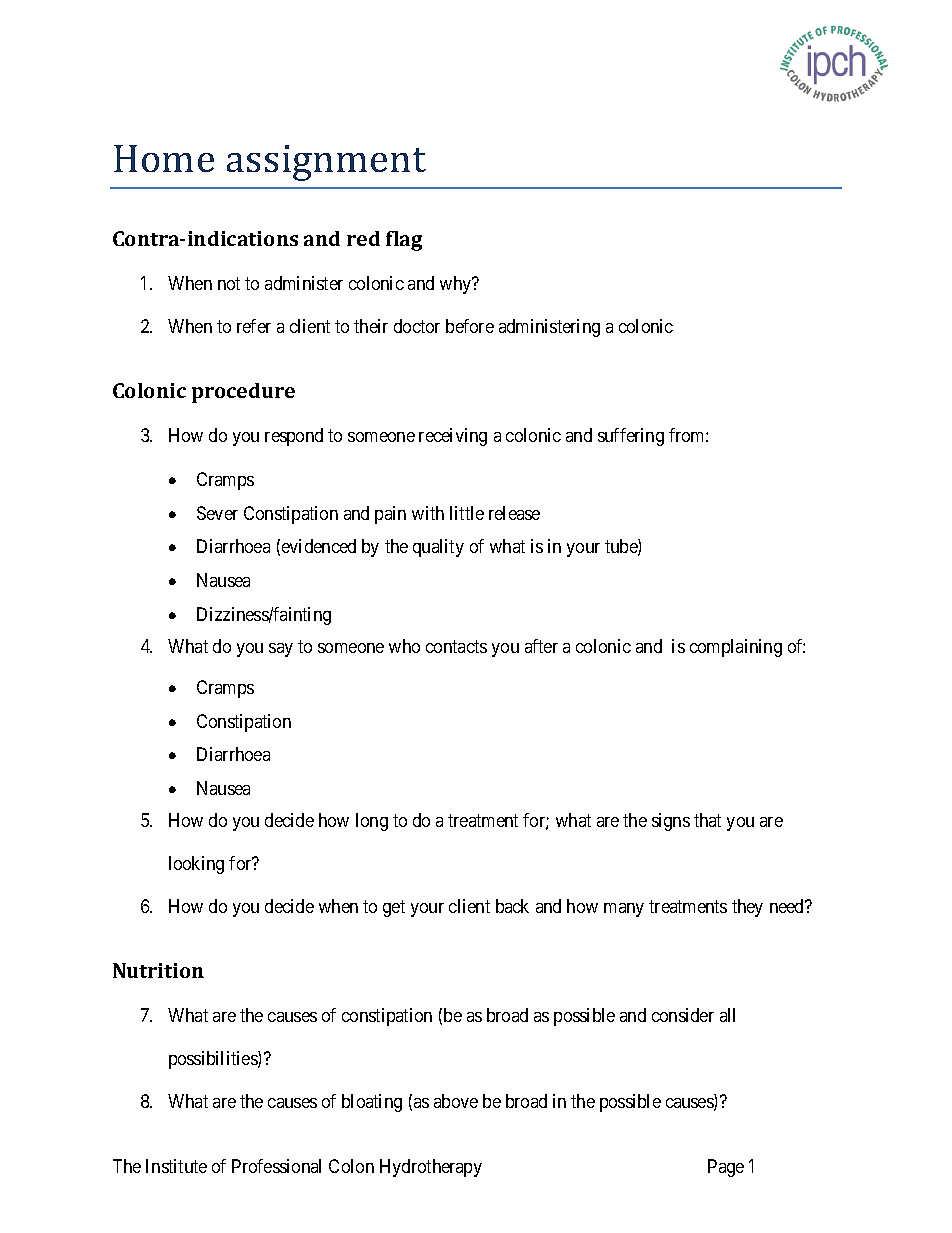 This page has width=952, height=1233. I want to click on Home, so click(164, 158).
